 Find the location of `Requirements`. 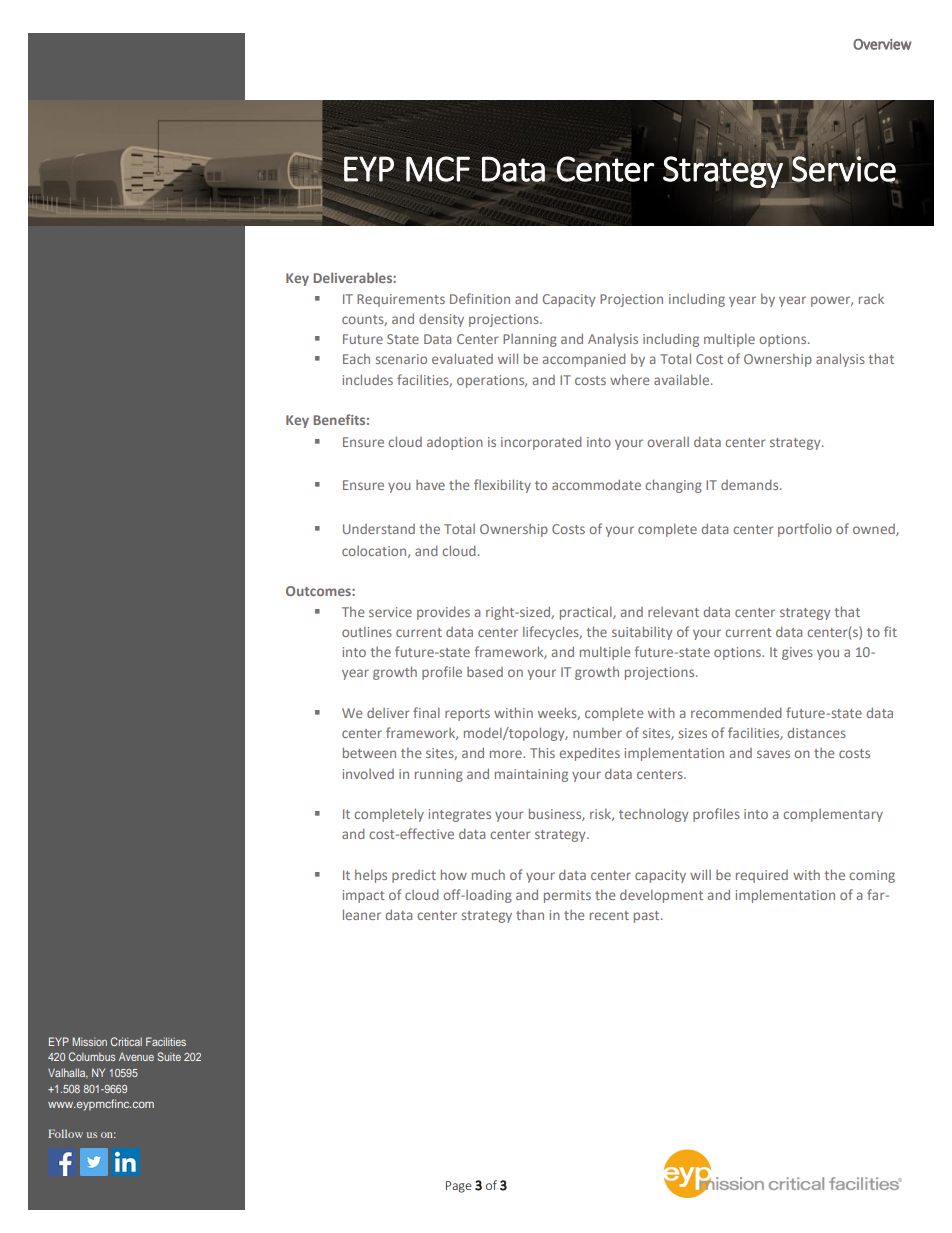

Requirements is located at coordinates (401, 300).
